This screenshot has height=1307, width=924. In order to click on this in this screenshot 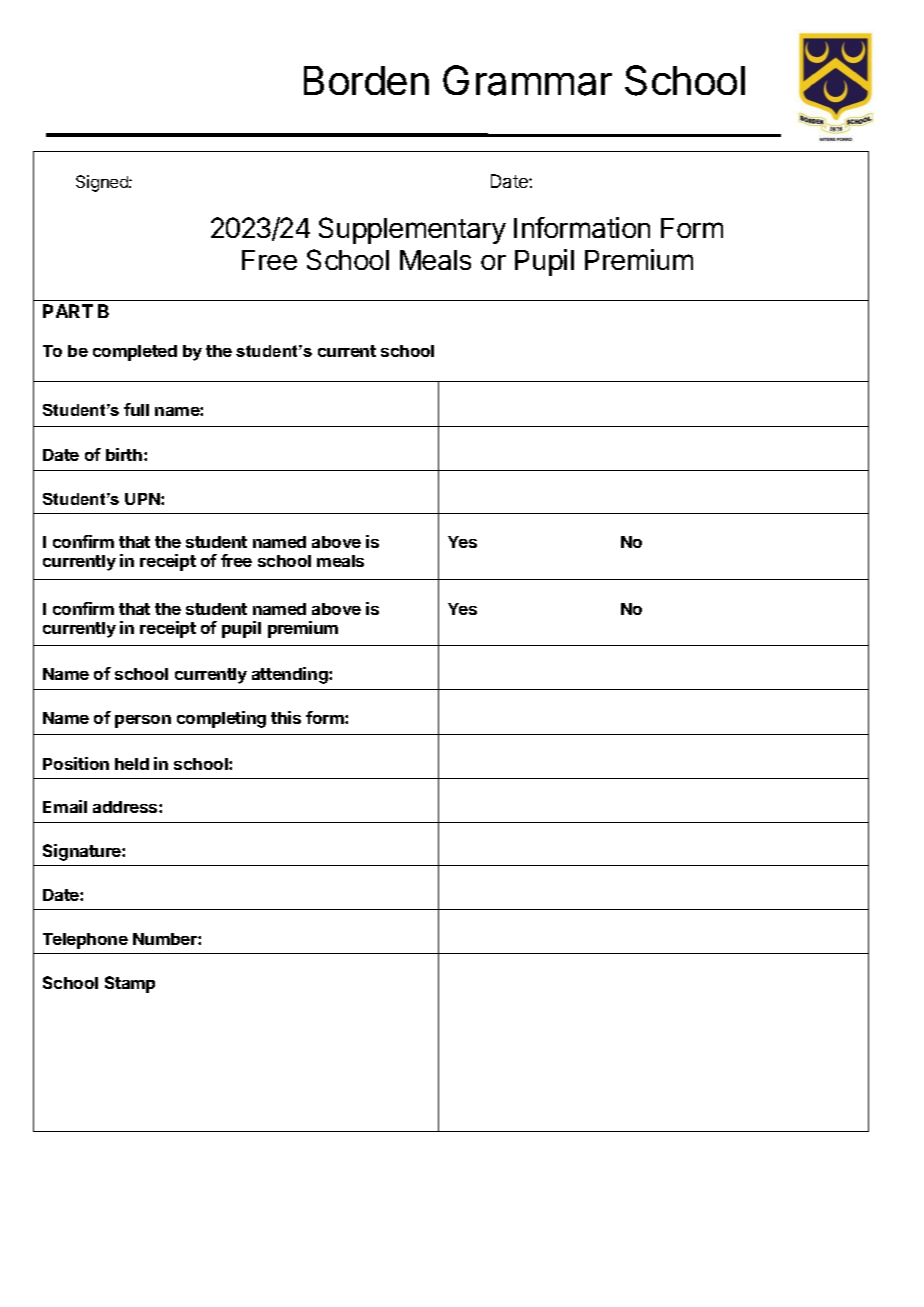, I will do `click(286, 717)`.
